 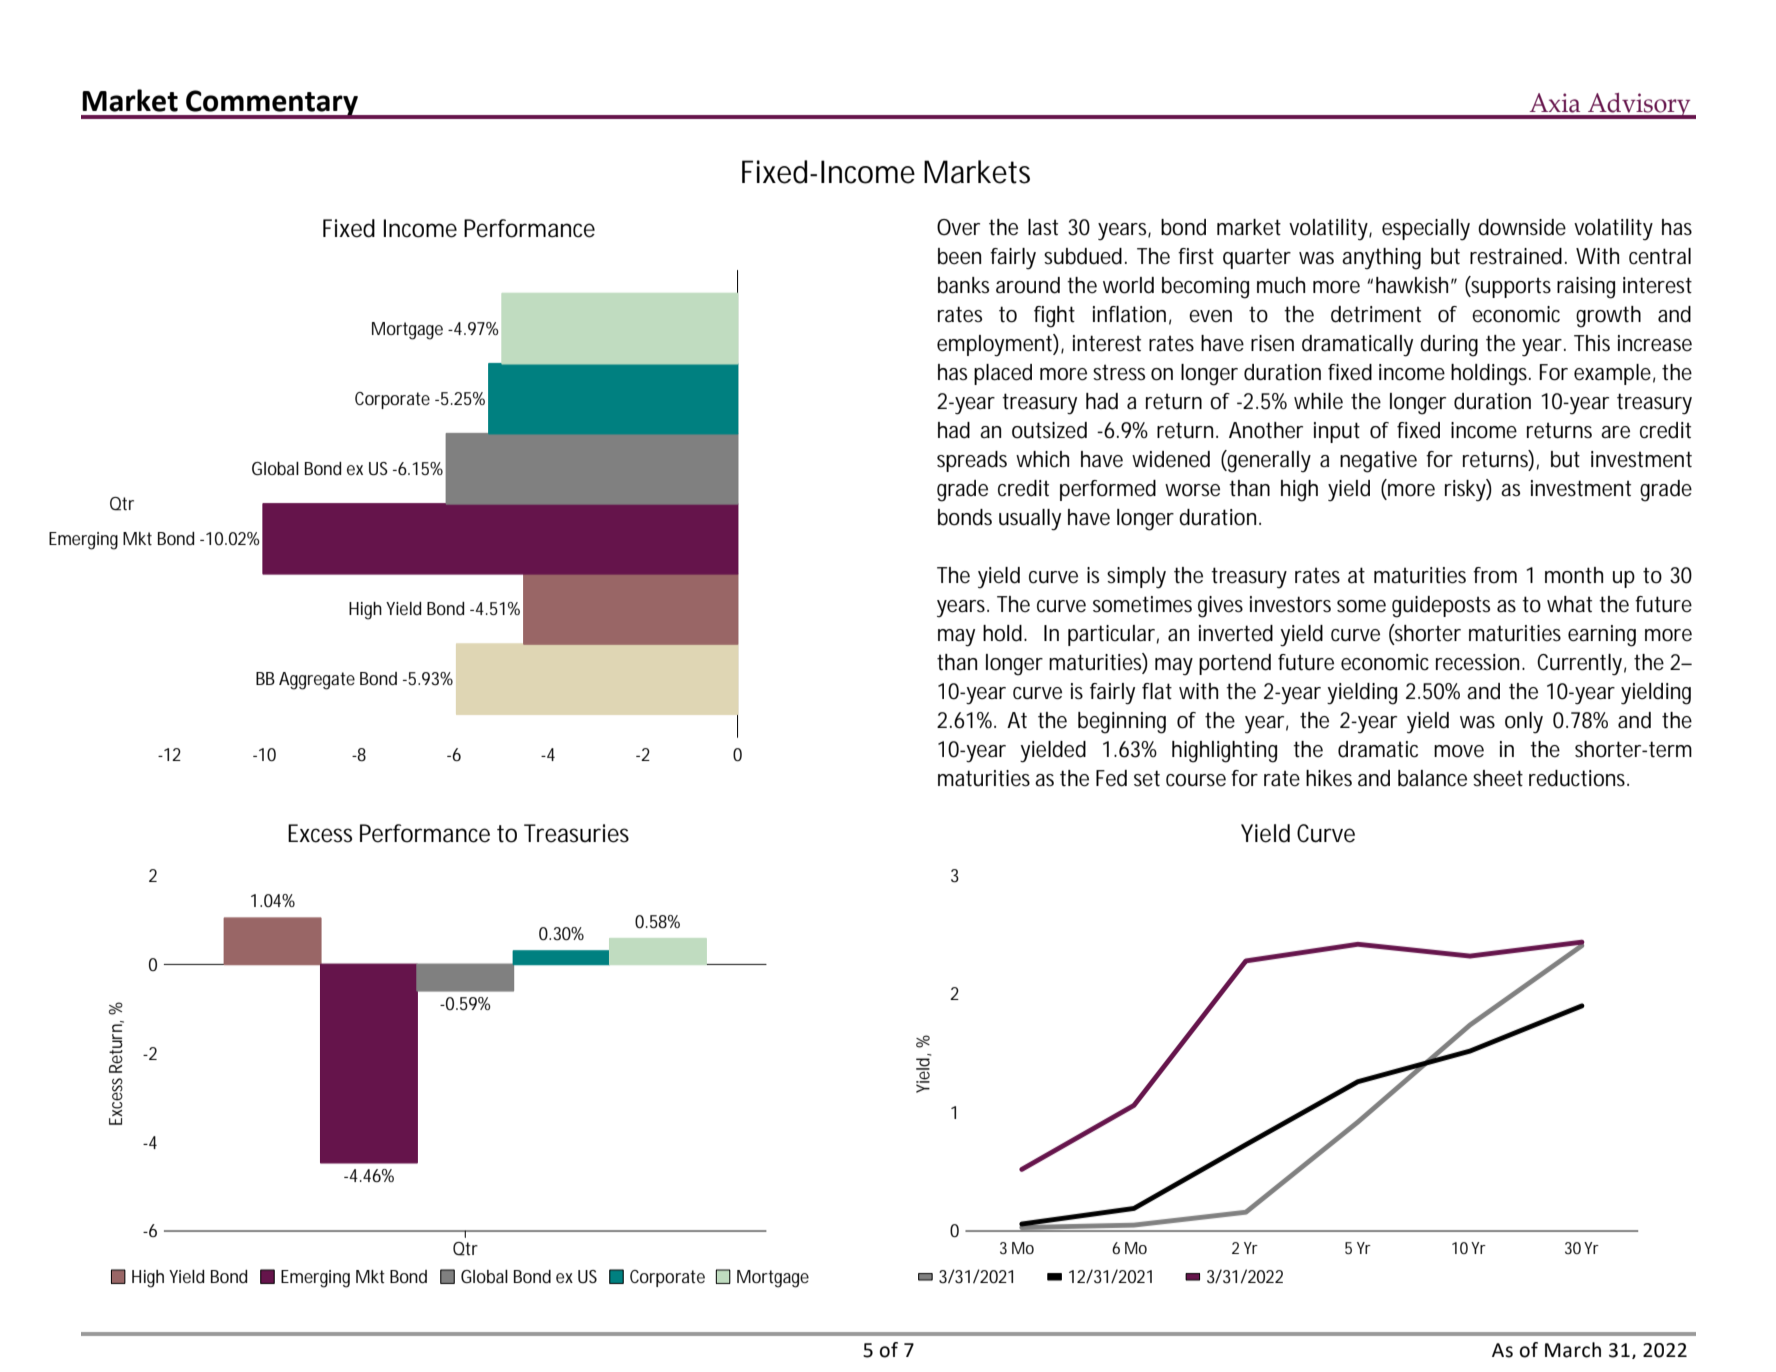 What do you see at coordinates (1573, 1350) in the screenshot?
I see `March` at bounding box center [1573, 1350].
